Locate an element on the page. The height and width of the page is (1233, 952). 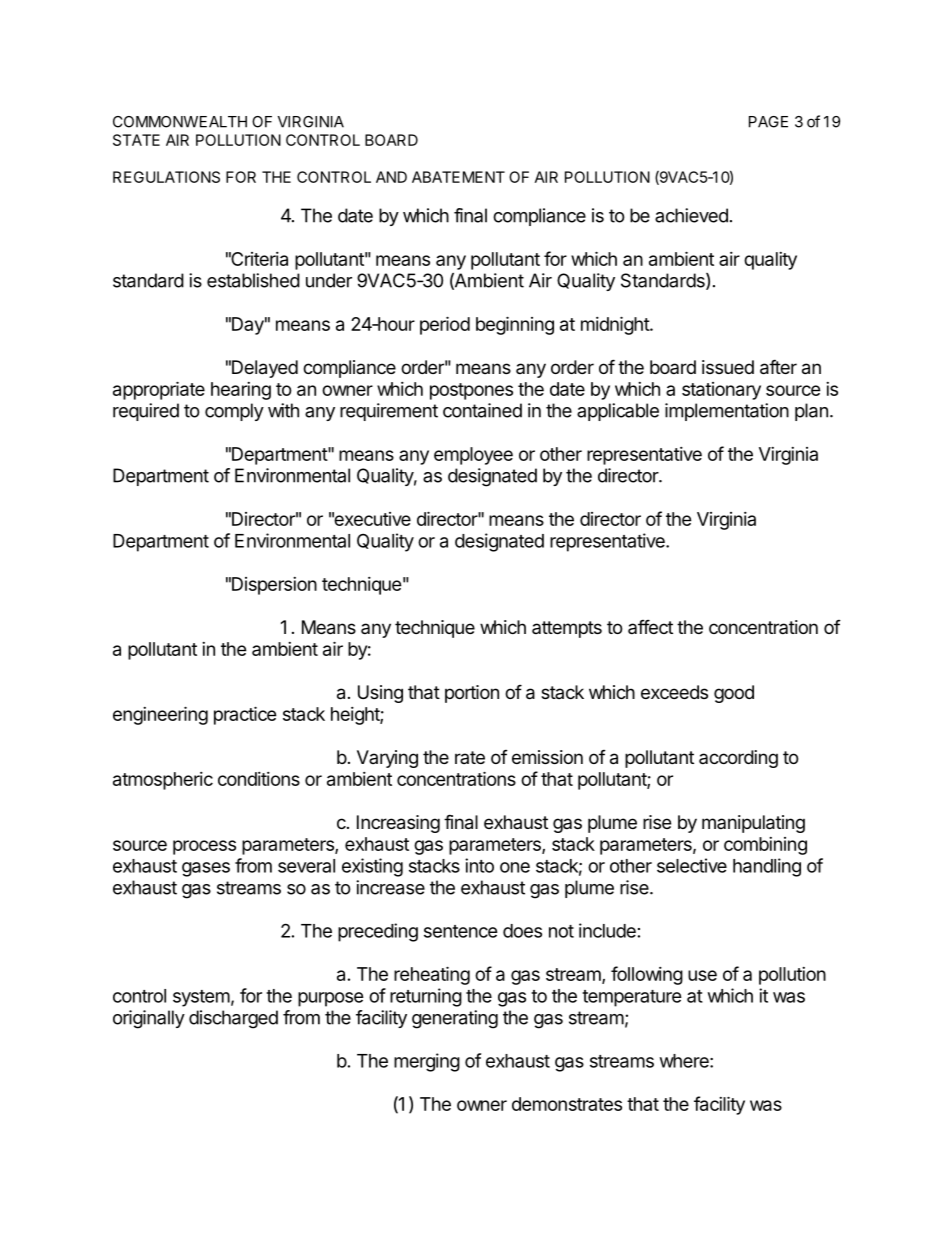
portion is located at coordinates (472, 694).
